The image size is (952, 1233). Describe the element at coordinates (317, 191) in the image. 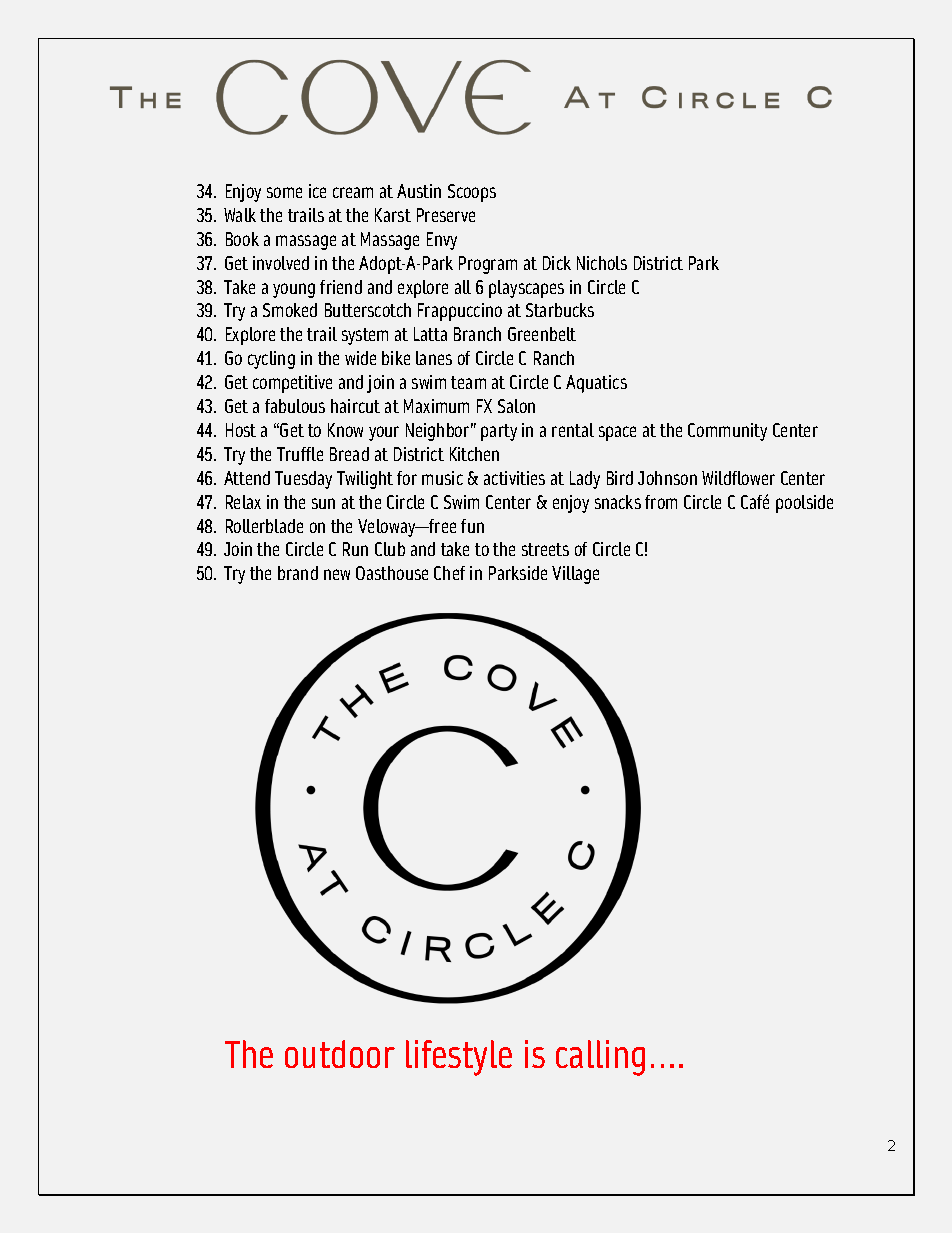

I see `ice` at that location.
